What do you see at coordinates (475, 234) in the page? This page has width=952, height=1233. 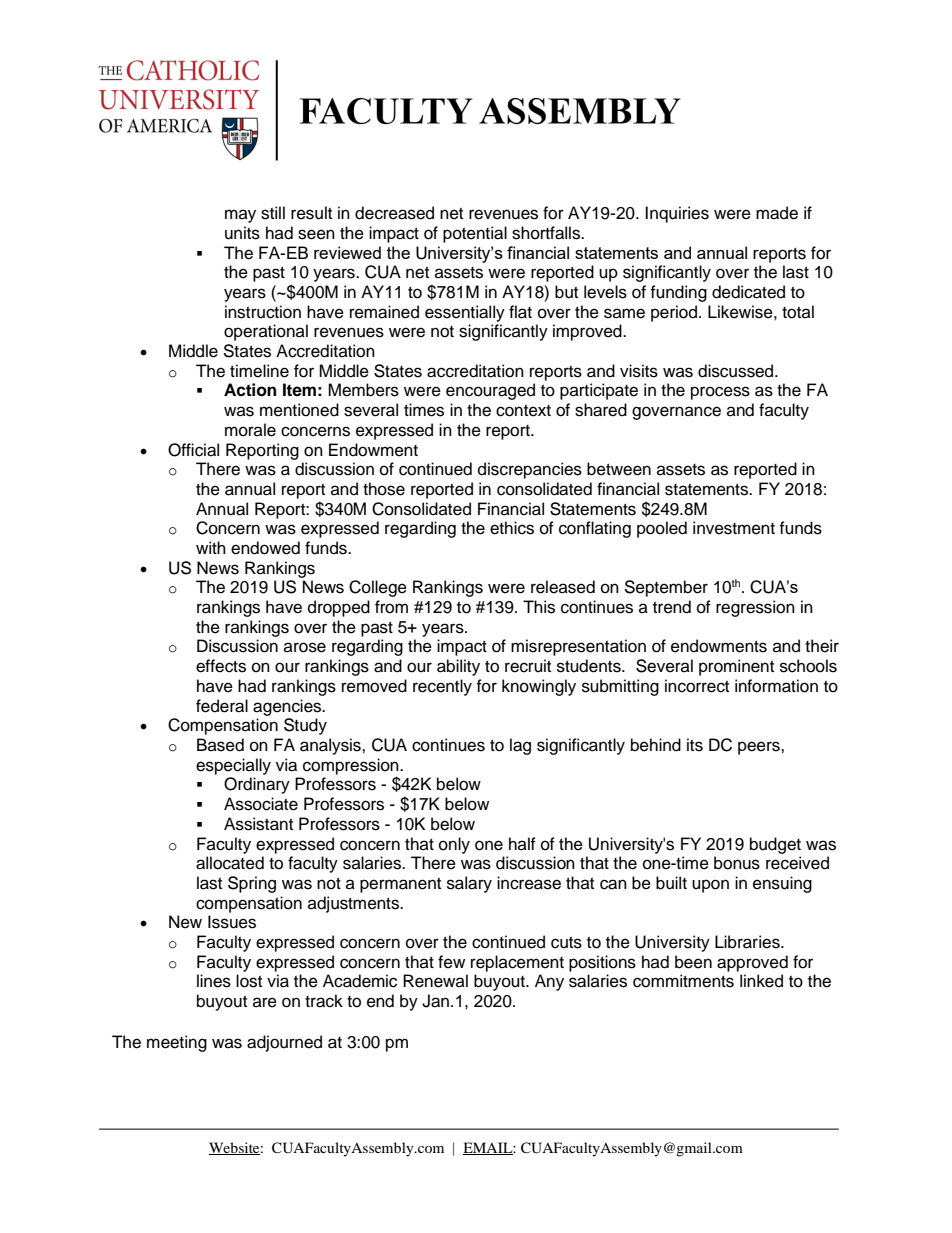 I see `potential` at bounding box center [475, 234].
